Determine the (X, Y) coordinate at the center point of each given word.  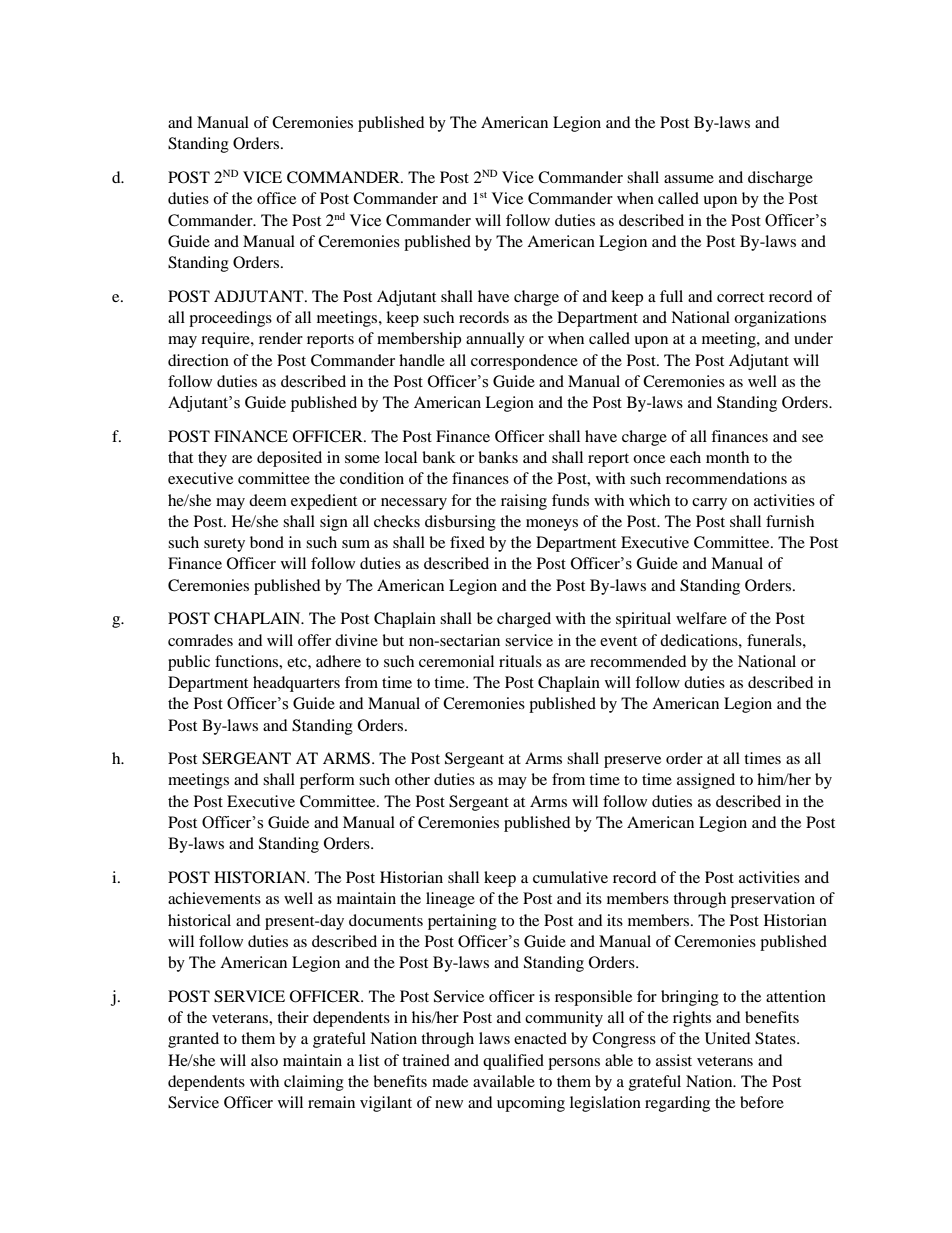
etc (298, 662)
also (264, 1060)
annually (495, 340)
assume (689, 179)
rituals (520, 661)
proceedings (230, 319)
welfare (701, 618)
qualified (513, 1062)
